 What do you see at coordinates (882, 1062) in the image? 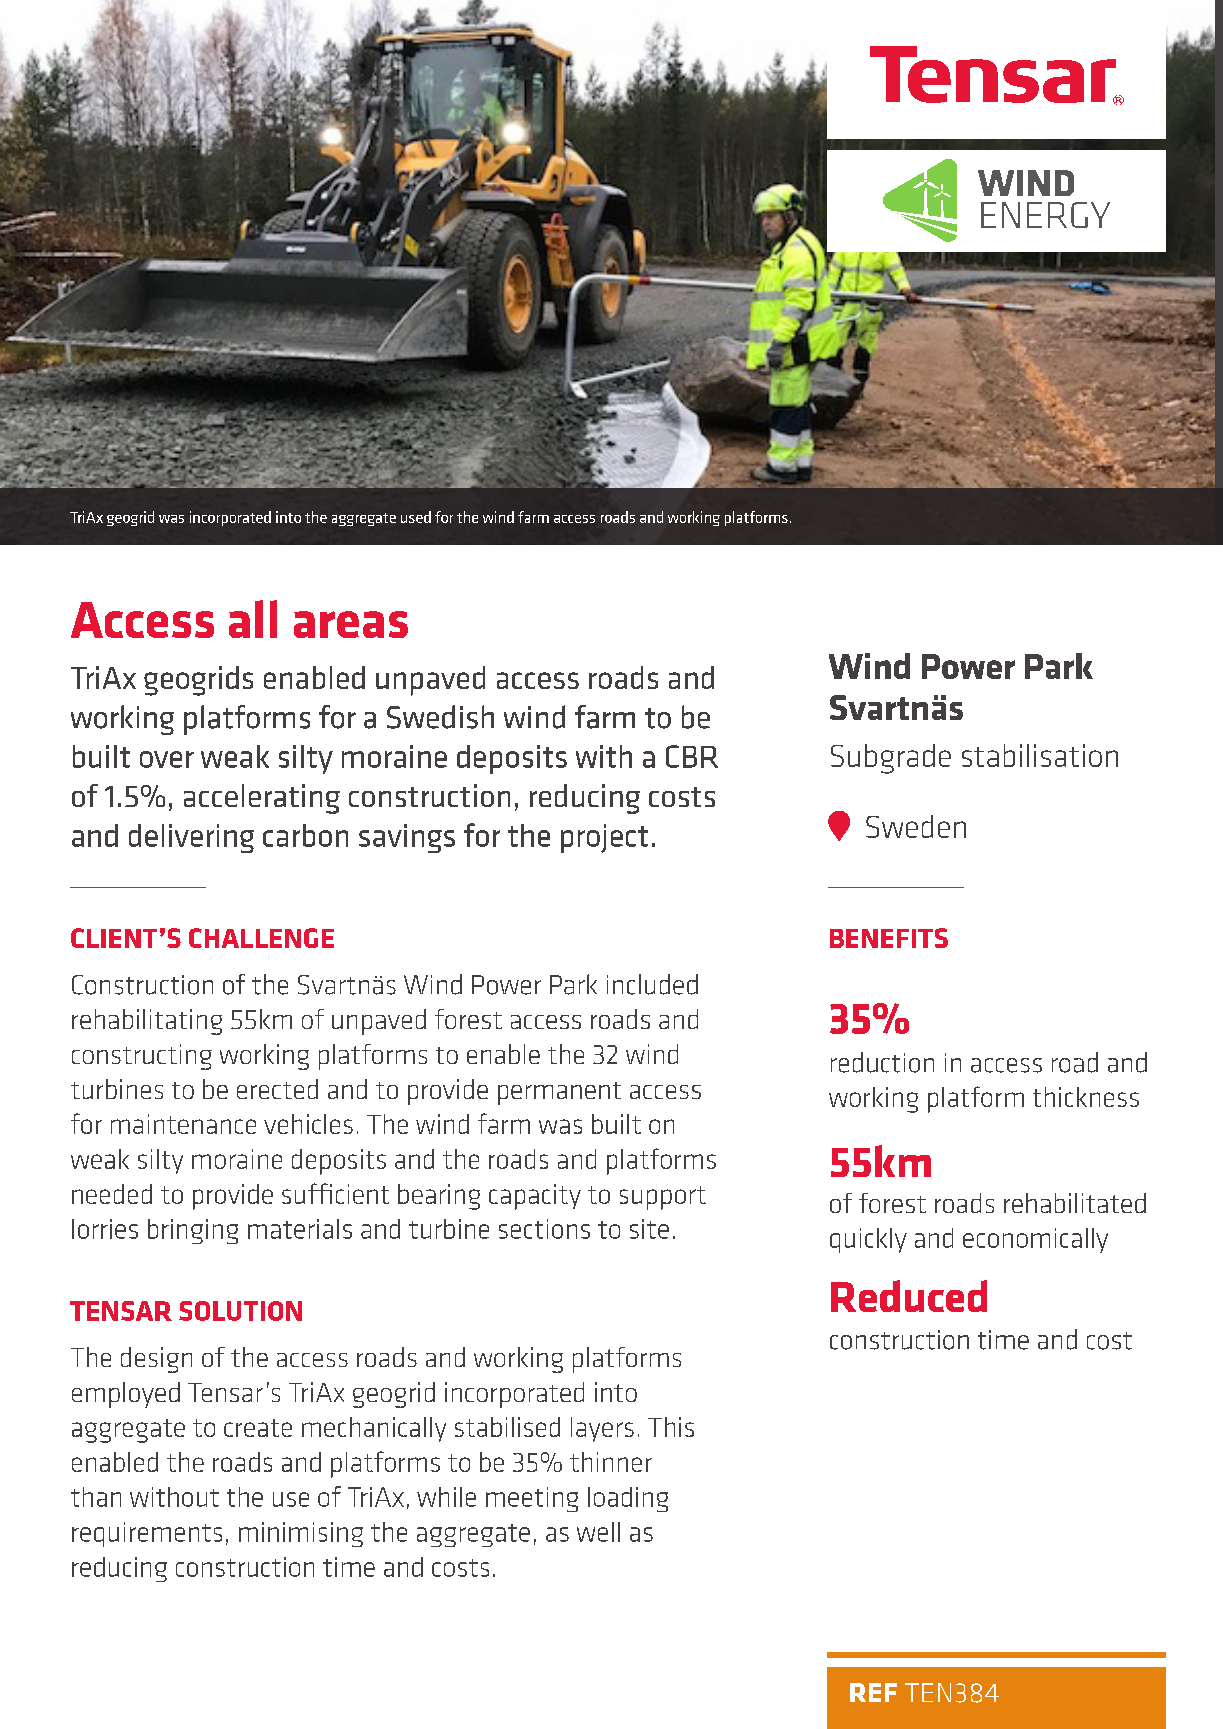
I see `reduction` at bounding box center [882, 1062].
